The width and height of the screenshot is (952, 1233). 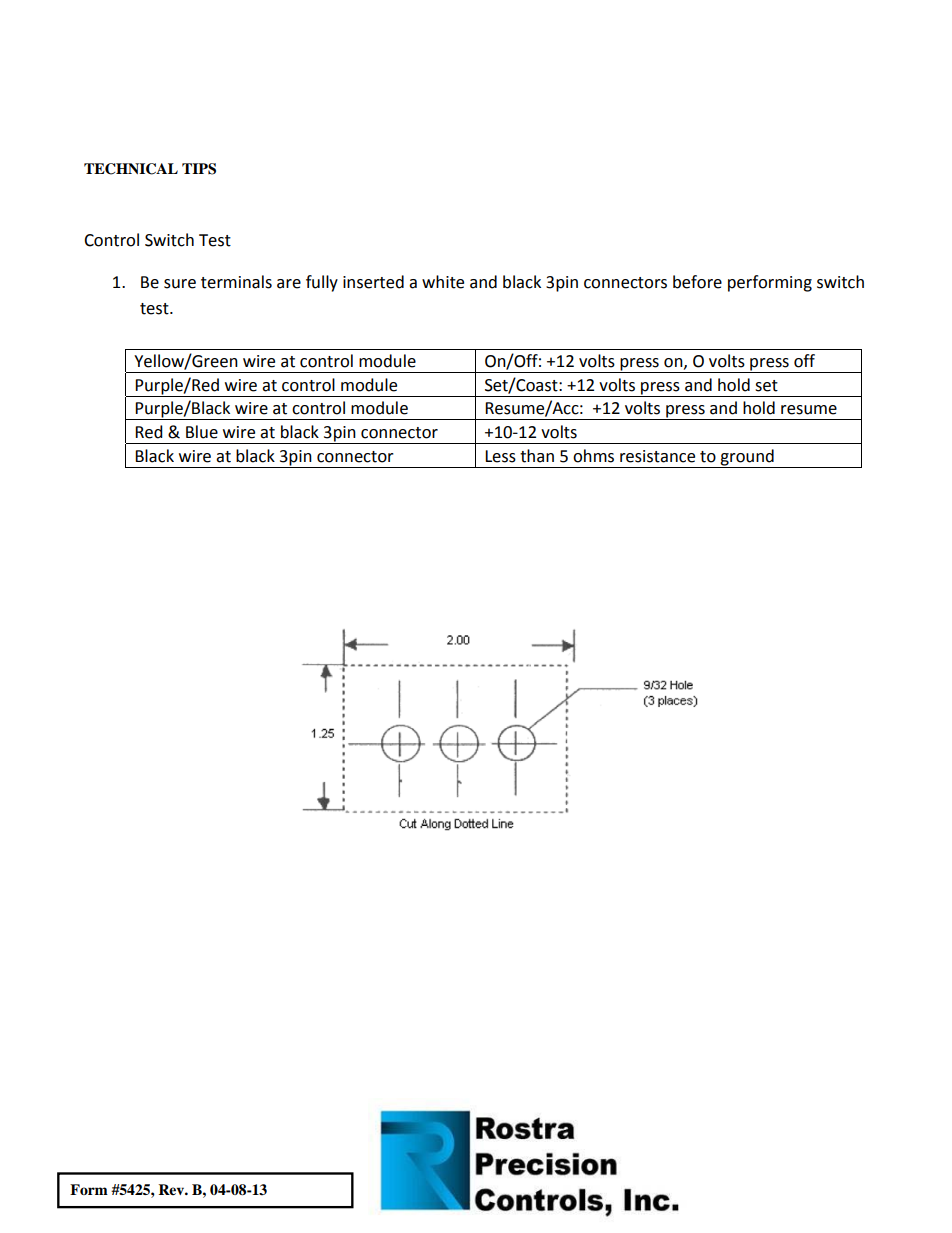 What do you see at coordinates (443, 282) in the screenshot?
I see `white` at bounding box center [443, 282].
